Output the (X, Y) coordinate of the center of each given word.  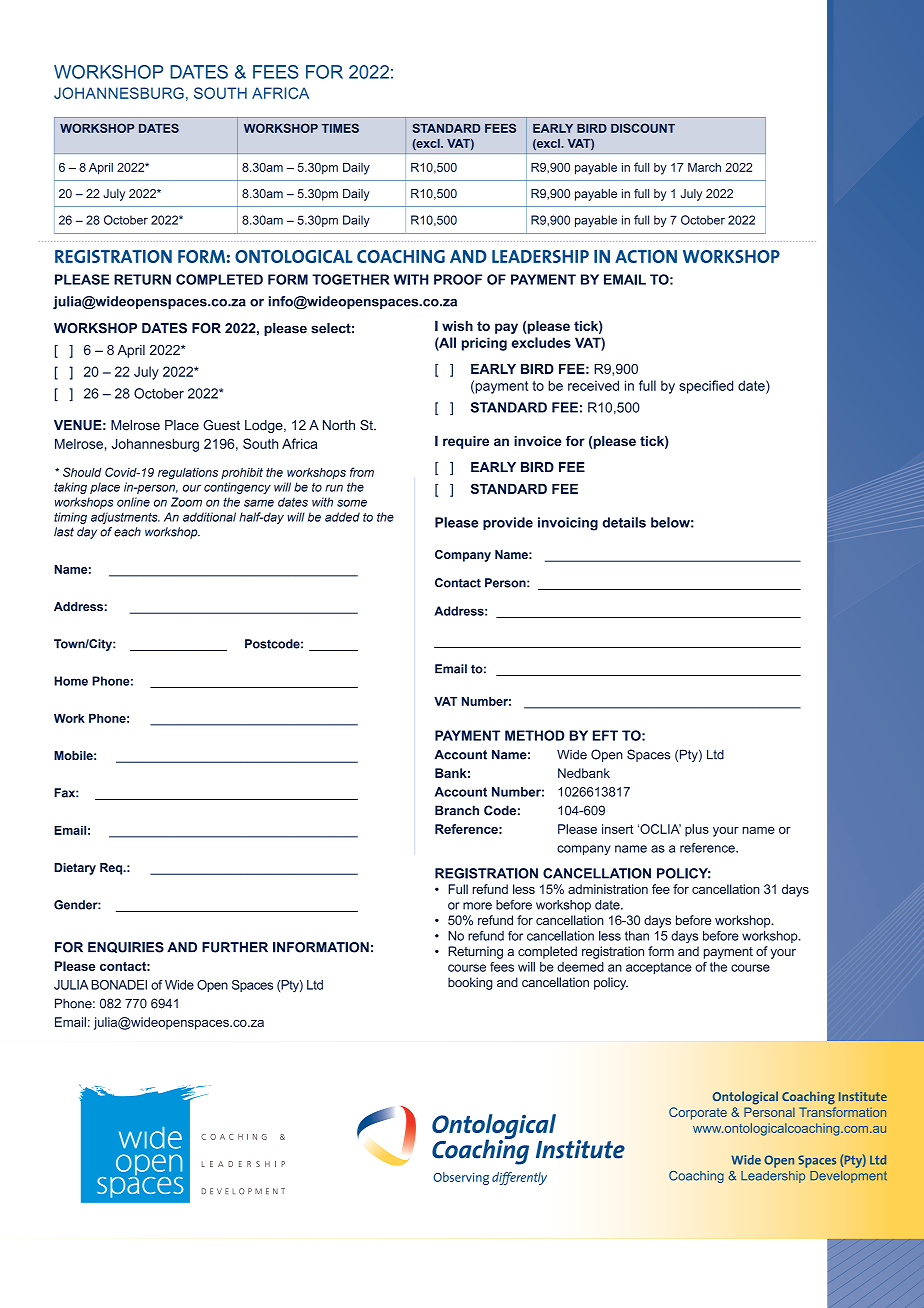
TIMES (340, 128)
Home (71, 681)
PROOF (458, 279)
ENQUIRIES (126, 947)
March (704, 167)
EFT (605, 735)
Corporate (698, 1113)
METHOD (534, 735)
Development (848, 1177)
